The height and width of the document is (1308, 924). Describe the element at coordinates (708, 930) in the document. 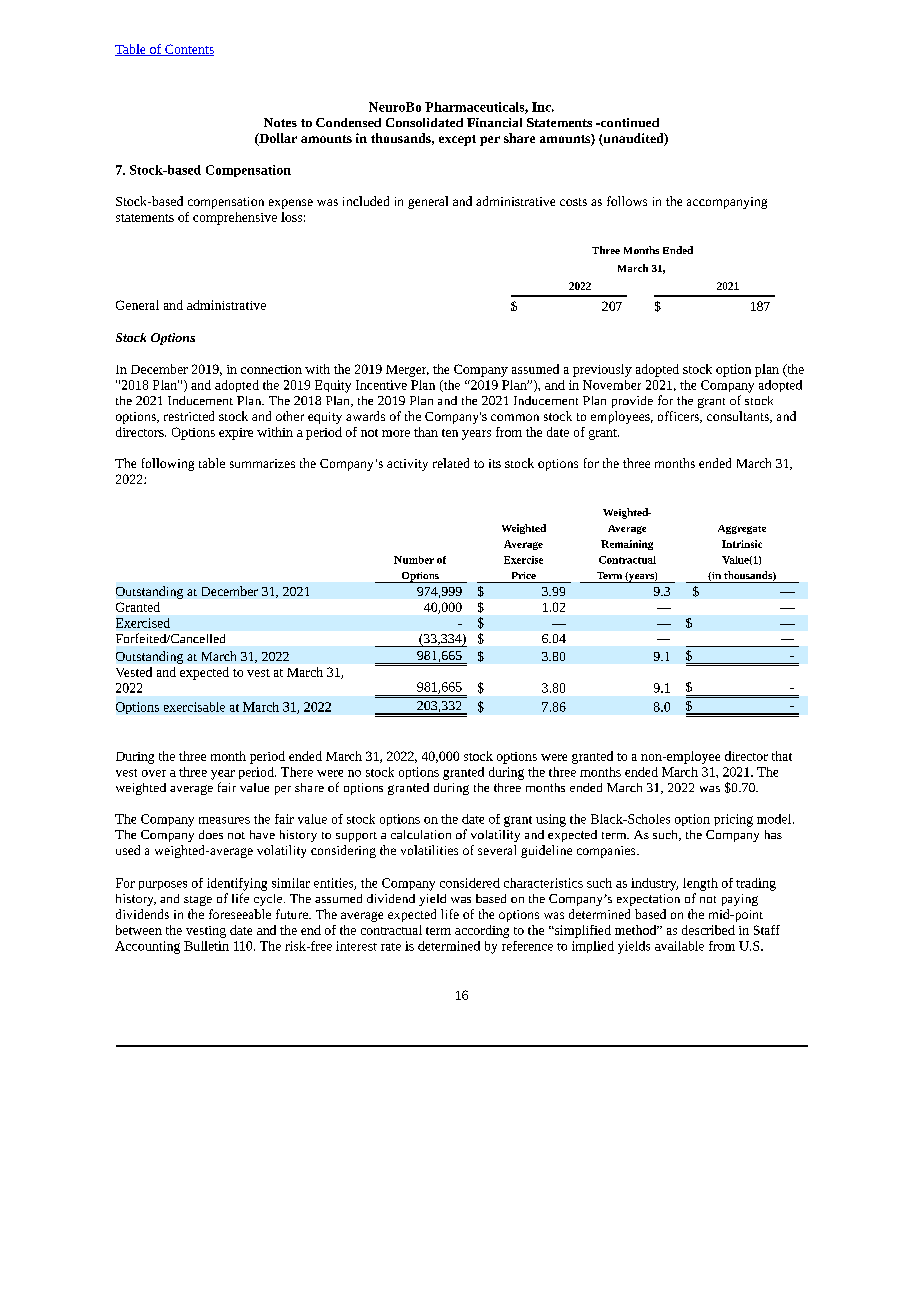

I see `described` at that location.
